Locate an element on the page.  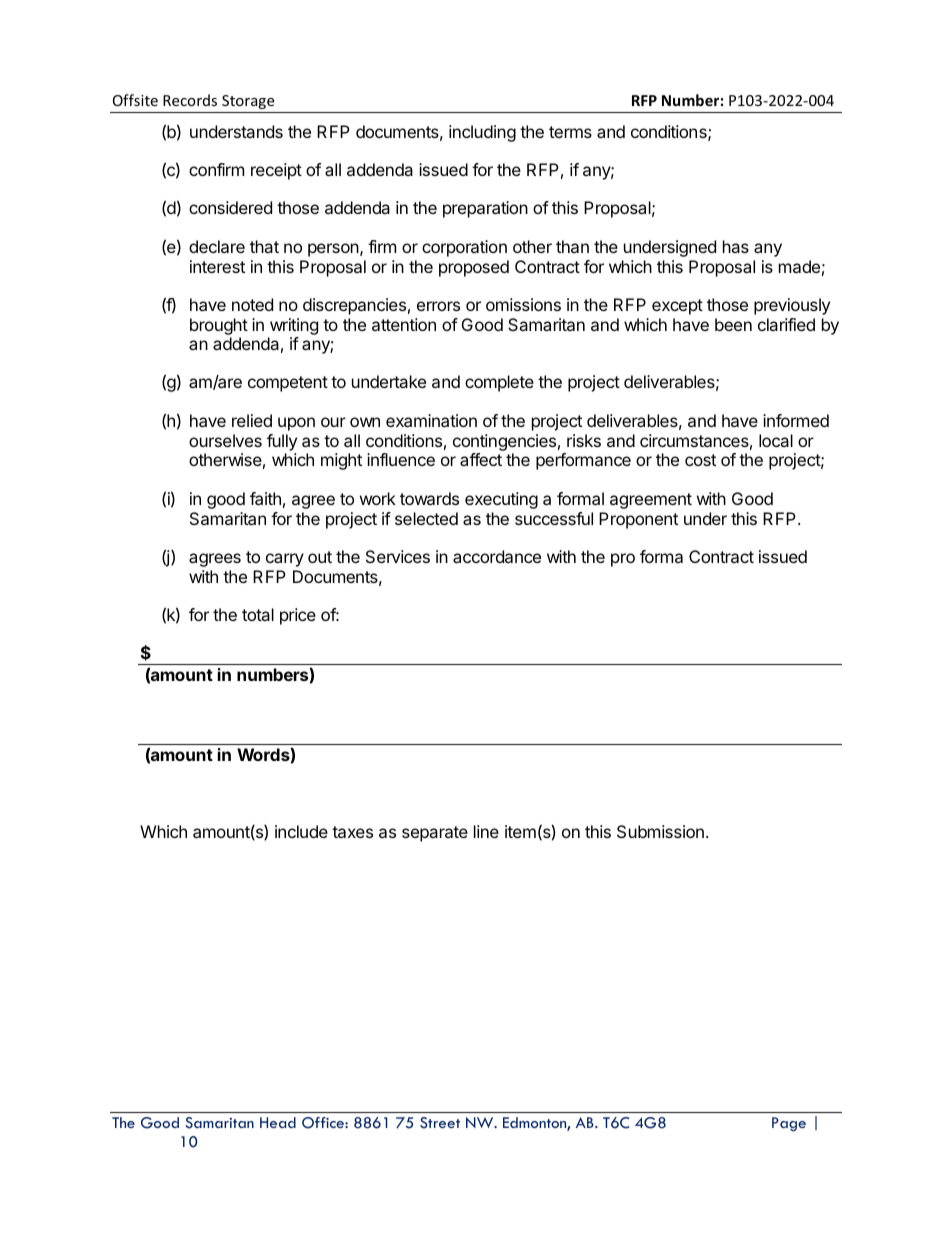
Records is located at coordinates (190, 100).
